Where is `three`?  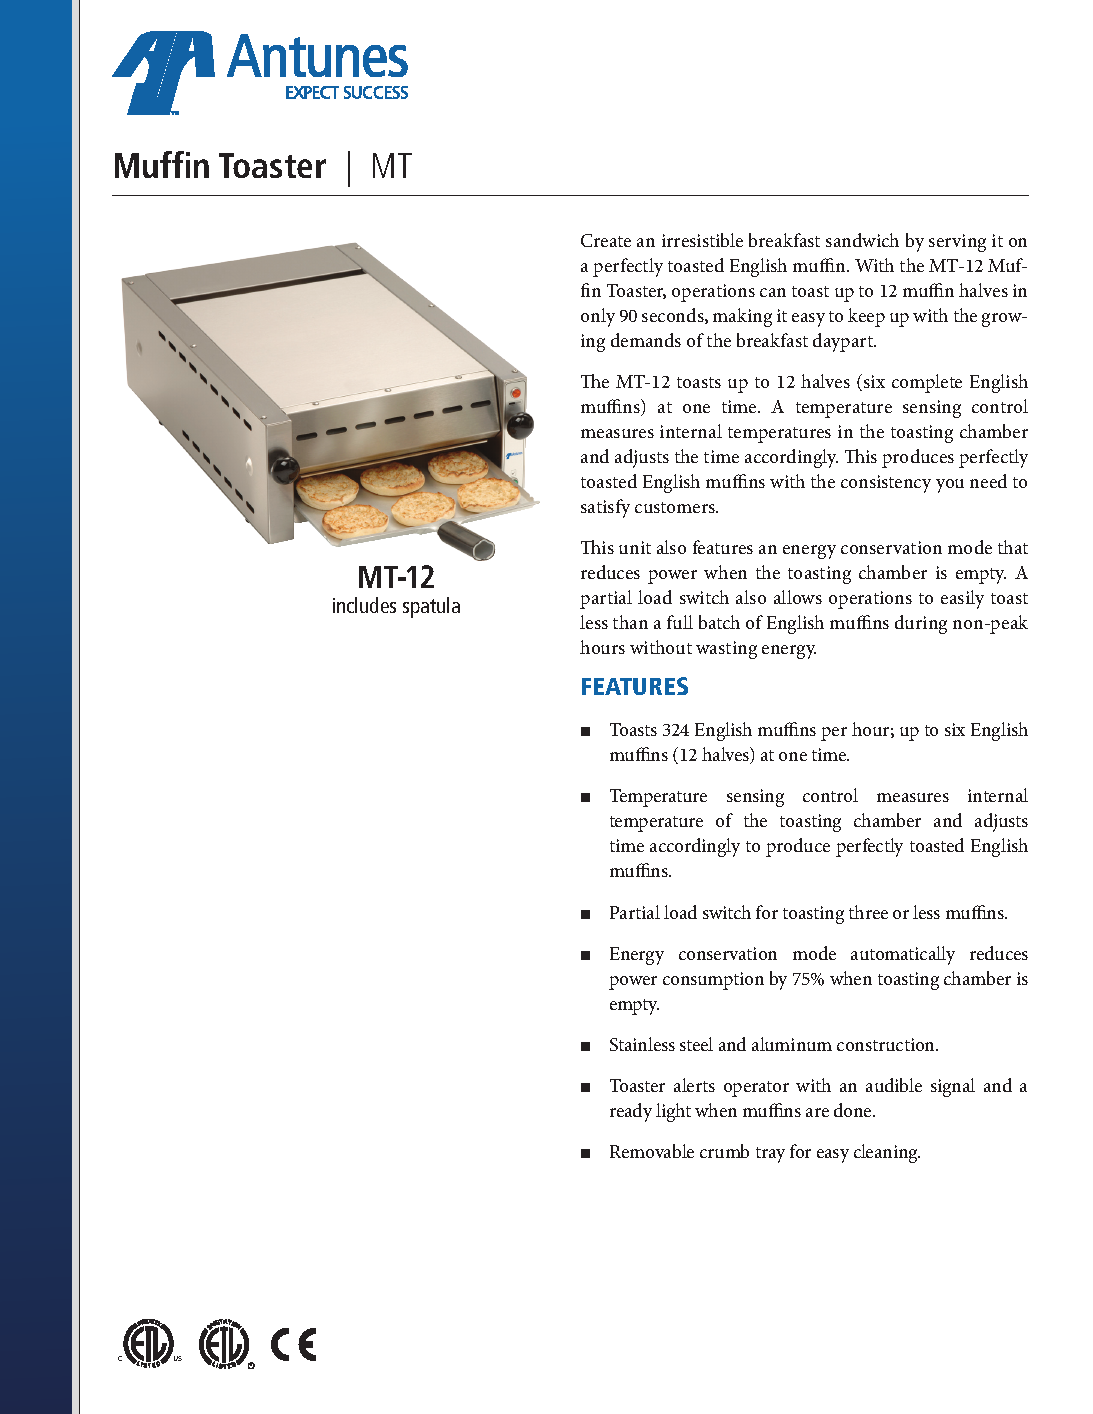
three is located at coordinates (868, 912).
